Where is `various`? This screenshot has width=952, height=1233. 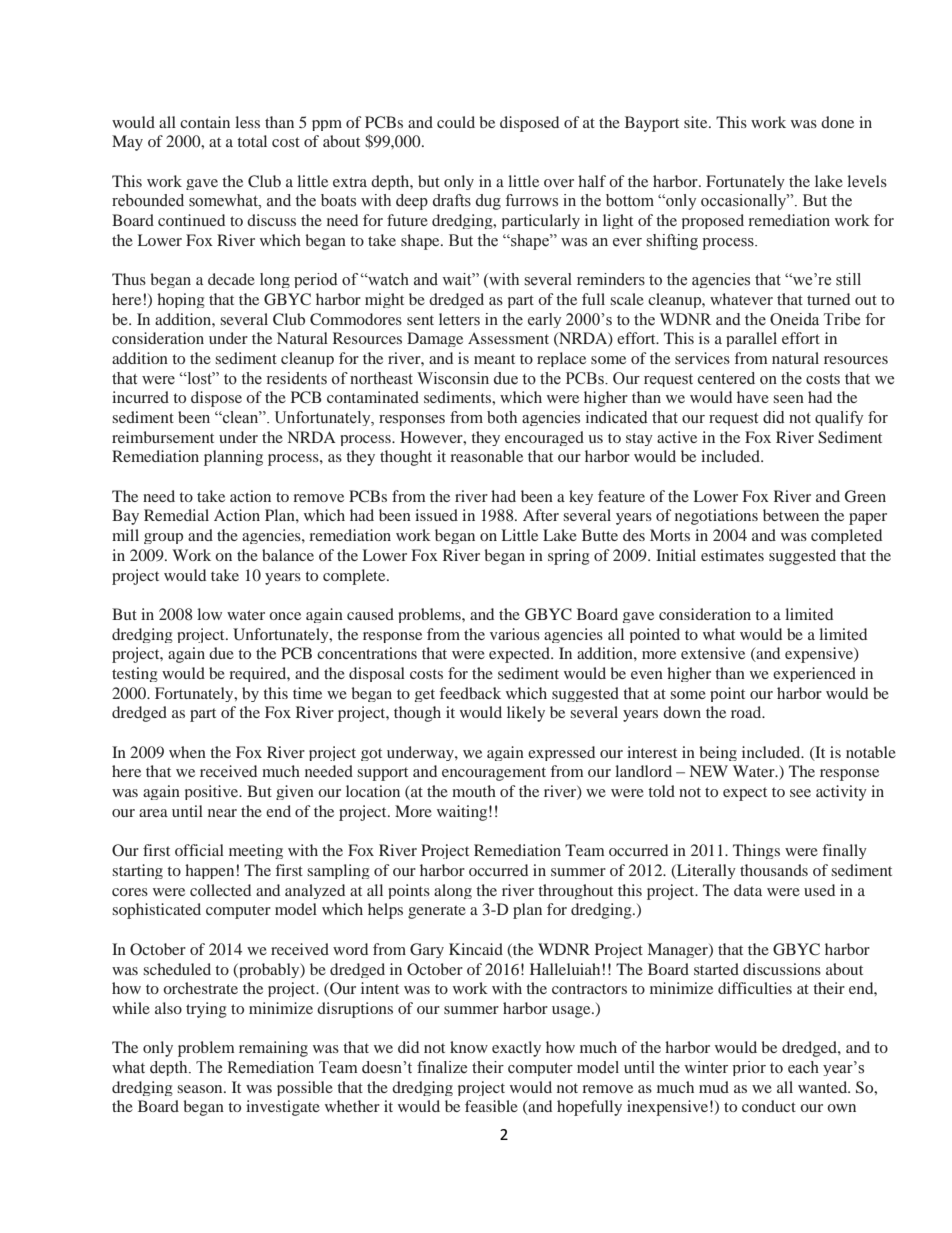
various is located at coordinates (515, 634).
